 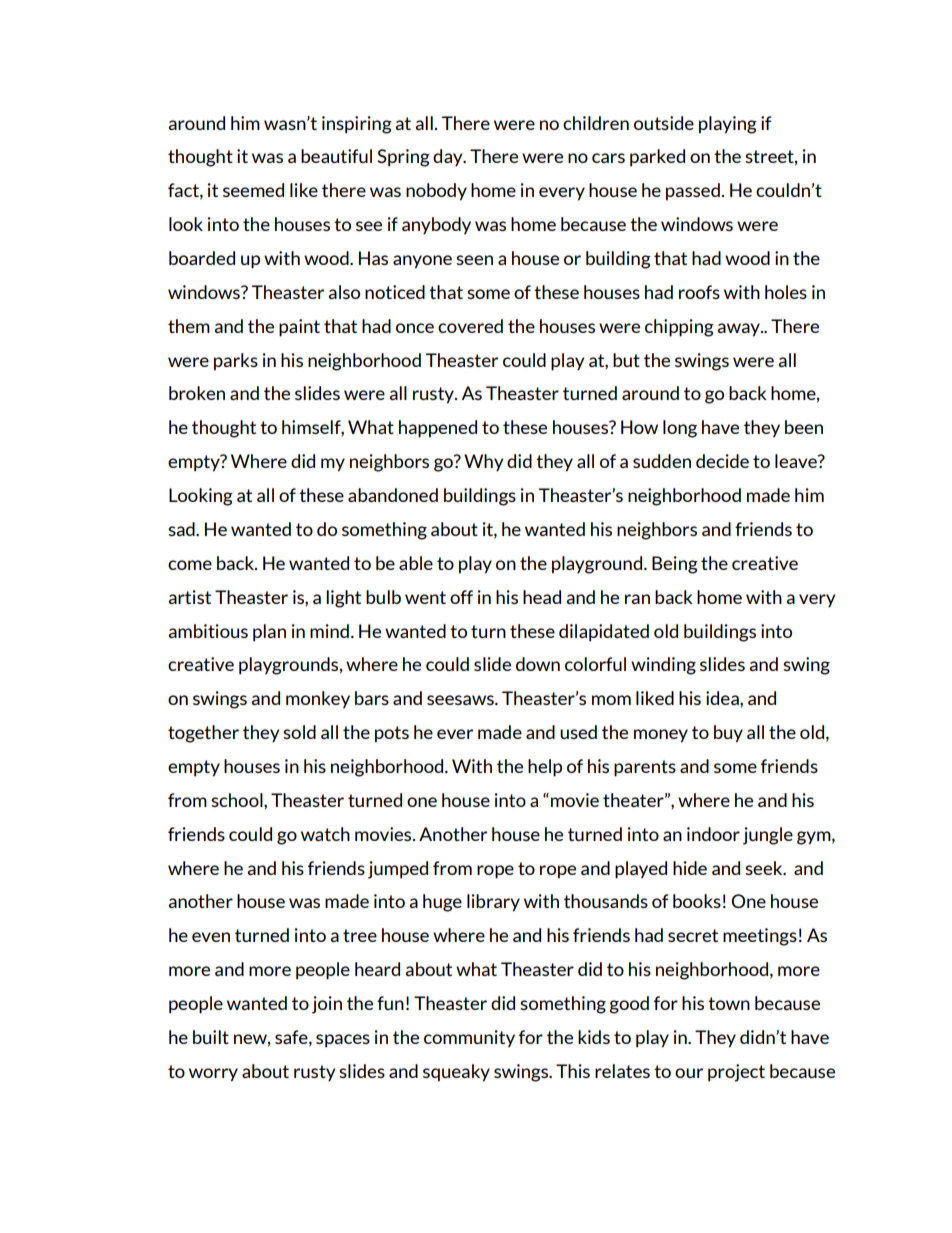 What do you see at coordinates (675, 565) in the page?
I see `Being` at bounding box center [675, 565].
